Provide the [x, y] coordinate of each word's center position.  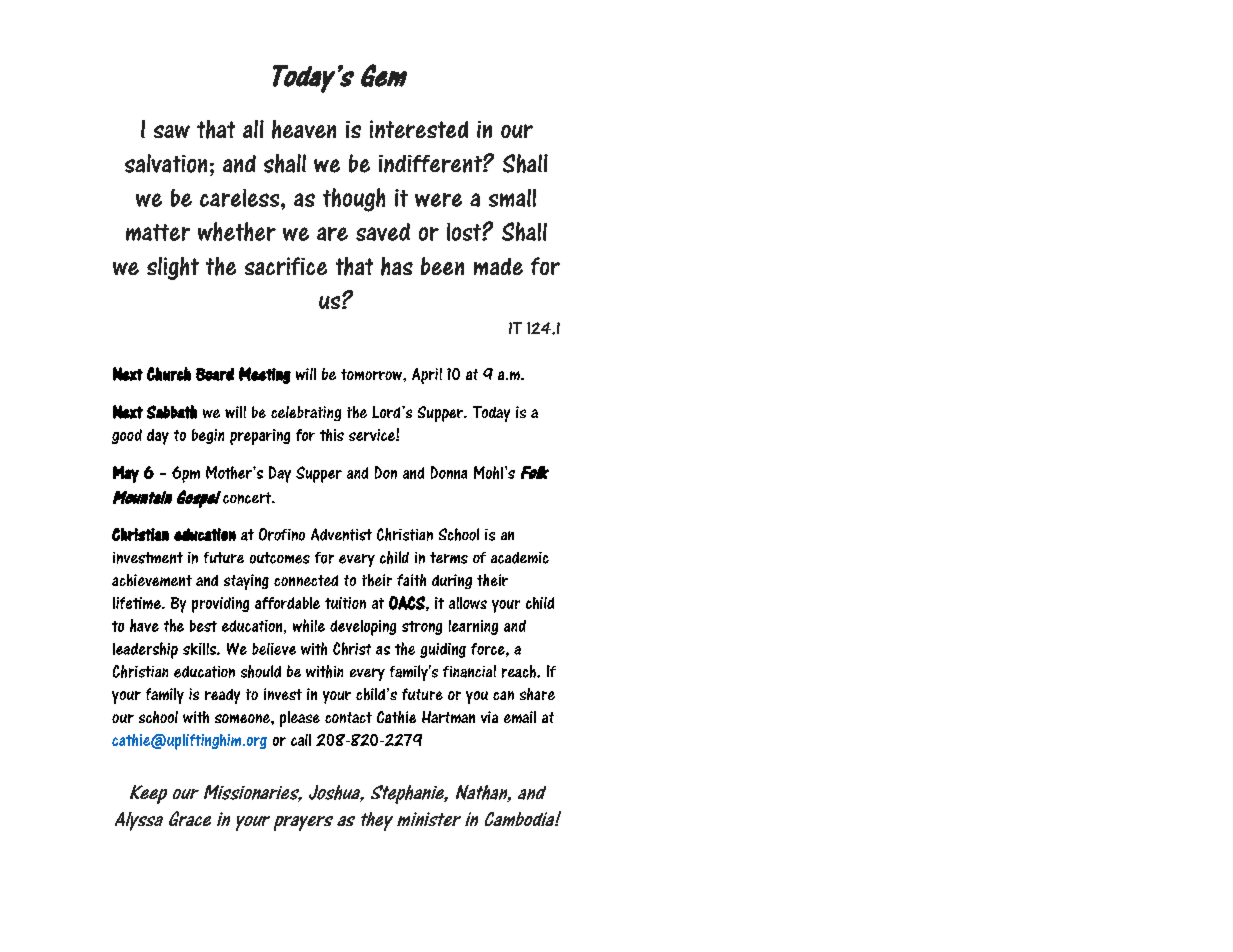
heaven [304, 129]
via [489, 717]
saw [172, 131]
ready [222, 696]
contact [348, 717]
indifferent [431, 164]
